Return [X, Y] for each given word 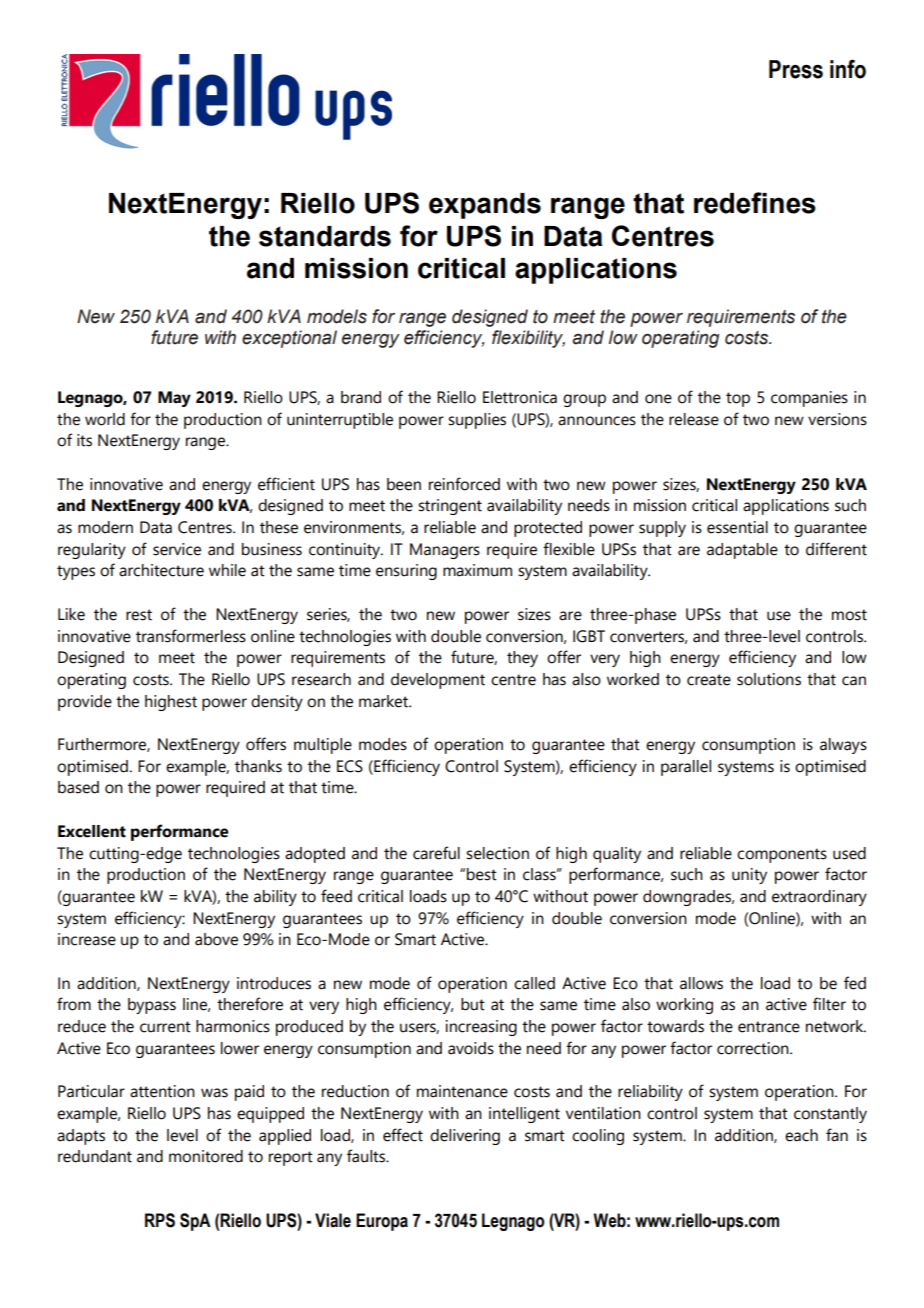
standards [325, 236]
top [738, 399]
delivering [465, 1137]
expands [485, 206]
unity [749, 876]
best [482, 874]
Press [796, 69]
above [216, 939]
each [801, 1135]
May [174, 399]
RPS [160, 1220]
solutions [769, 679]
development [438, 681]
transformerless [191, 636]
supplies [477, 421]
